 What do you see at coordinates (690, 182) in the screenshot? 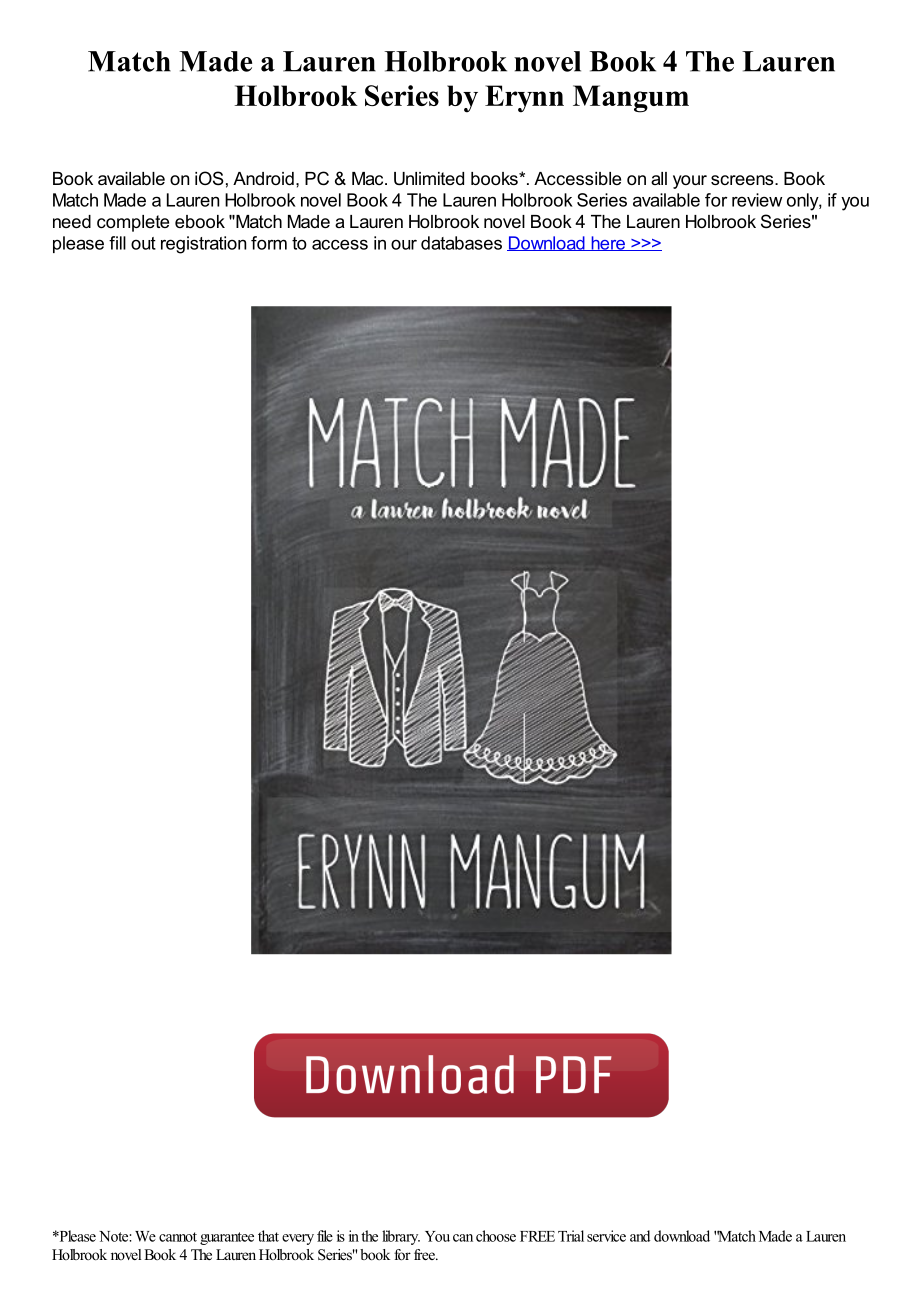
I see `your` at bounding box center [690, 182].
